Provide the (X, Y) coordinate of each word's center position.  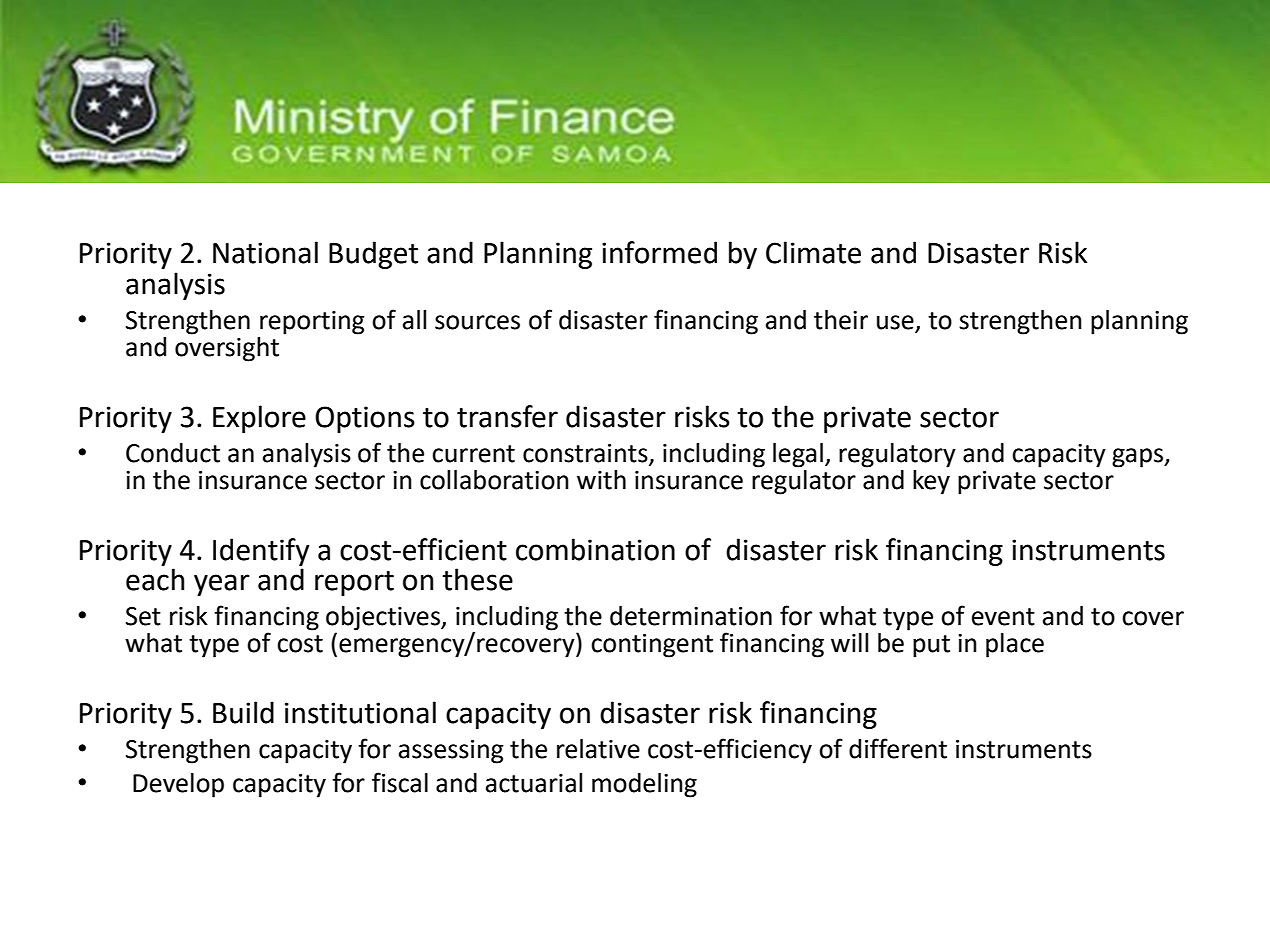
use (895, 322)
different (898, 748)
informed (659, 252)
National (265, 252)
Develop (178, 785)
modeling (644, 785)
